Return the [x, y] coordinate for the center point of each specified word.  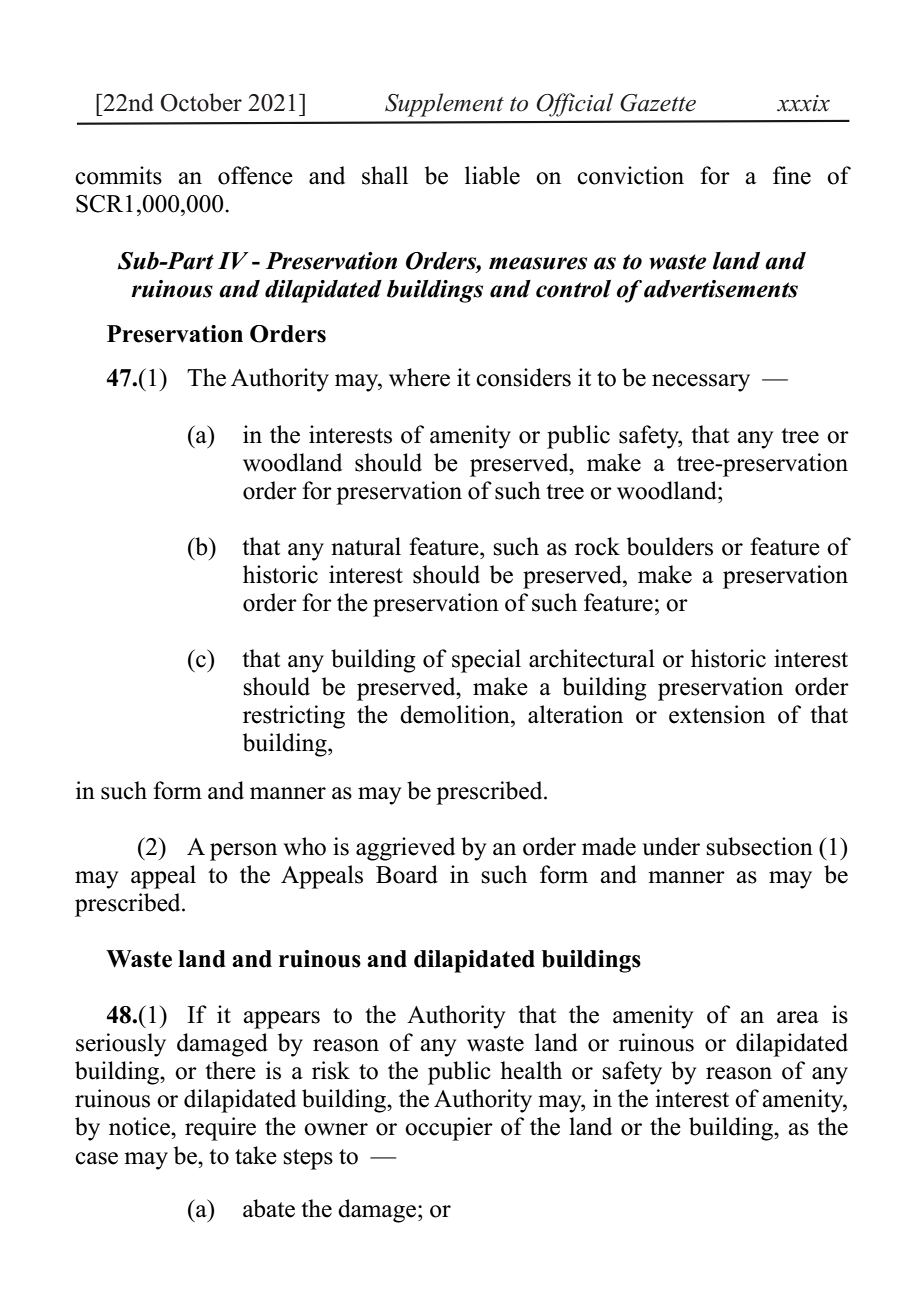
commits [118, 175]
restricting [294, 717]
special [486, 661]
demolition [456, 714]
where [419, 377]
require [220, 1129]
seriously [121, 1045]
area [798, 1017]
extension [717, 714]
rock [597, 546]
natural [366, 546]
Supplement [444, 105]
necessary [701, 383]
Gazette [658, 103]
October [201, 102]
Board [407, 874]
